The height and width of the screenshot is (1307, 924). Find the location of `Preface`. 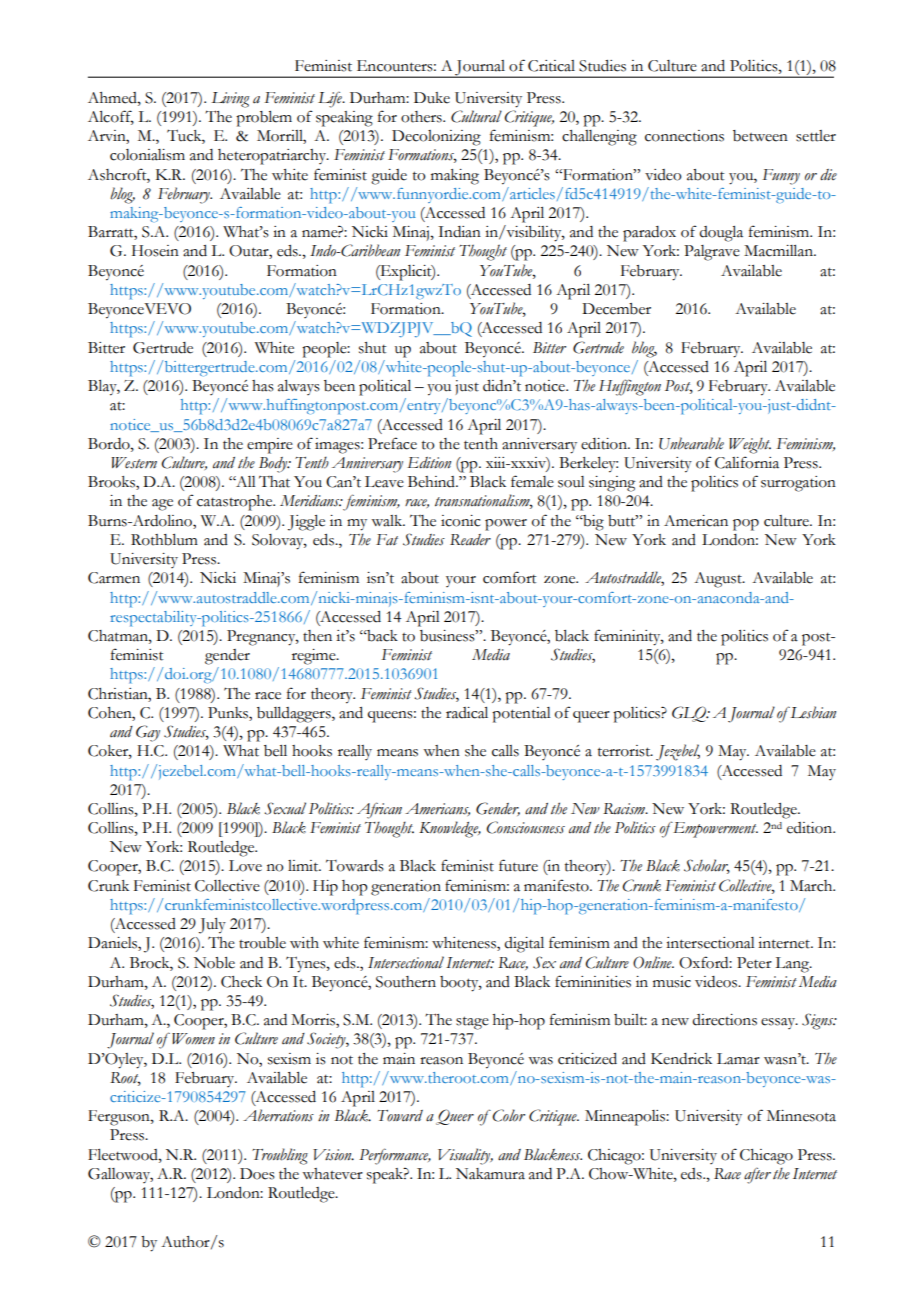

Preface is located at coordinates (392, 443).
